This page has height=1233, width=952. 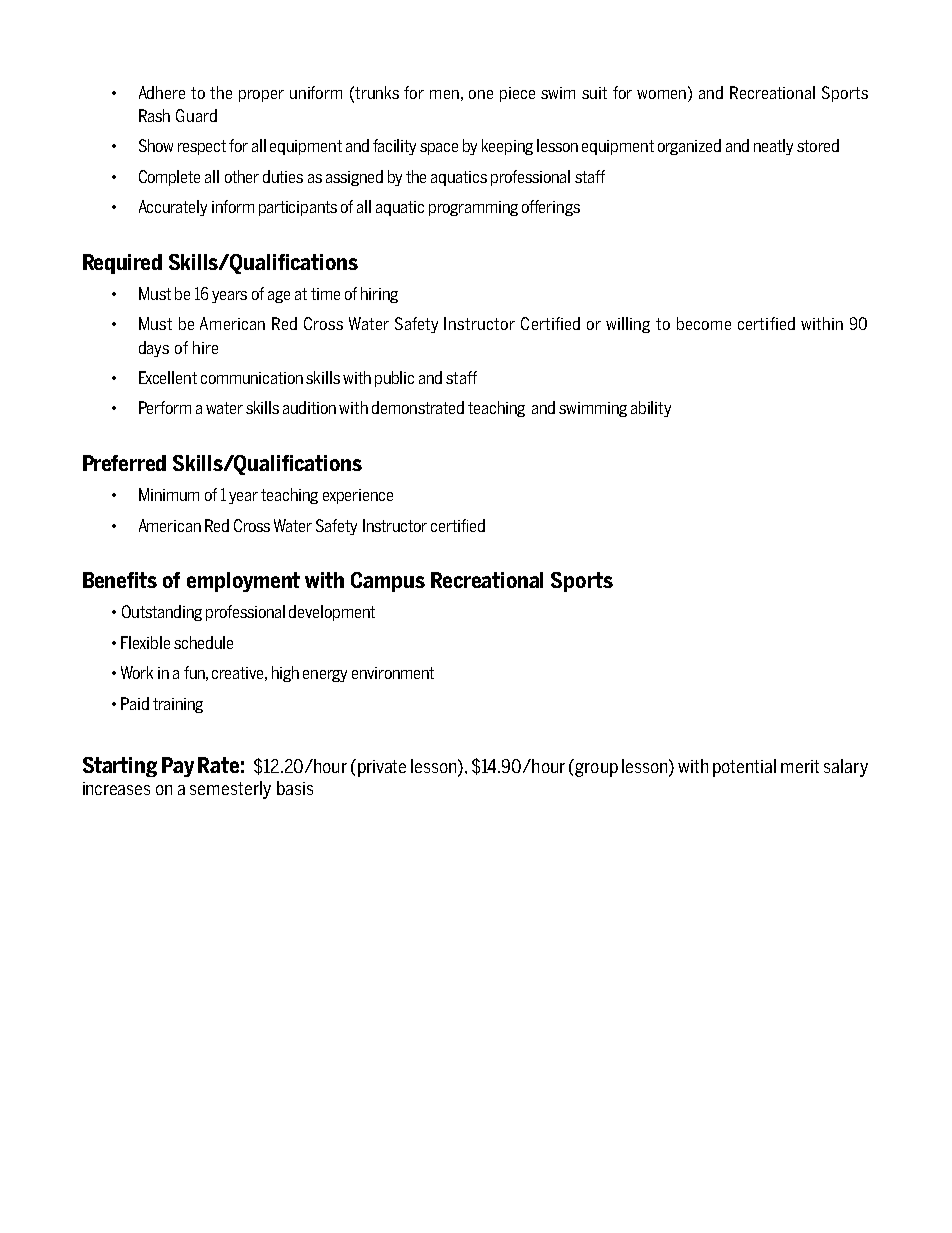 What do you see at coordinates (178, 767) in the page?
I see `Pay` at bounding box center [178, 767].
